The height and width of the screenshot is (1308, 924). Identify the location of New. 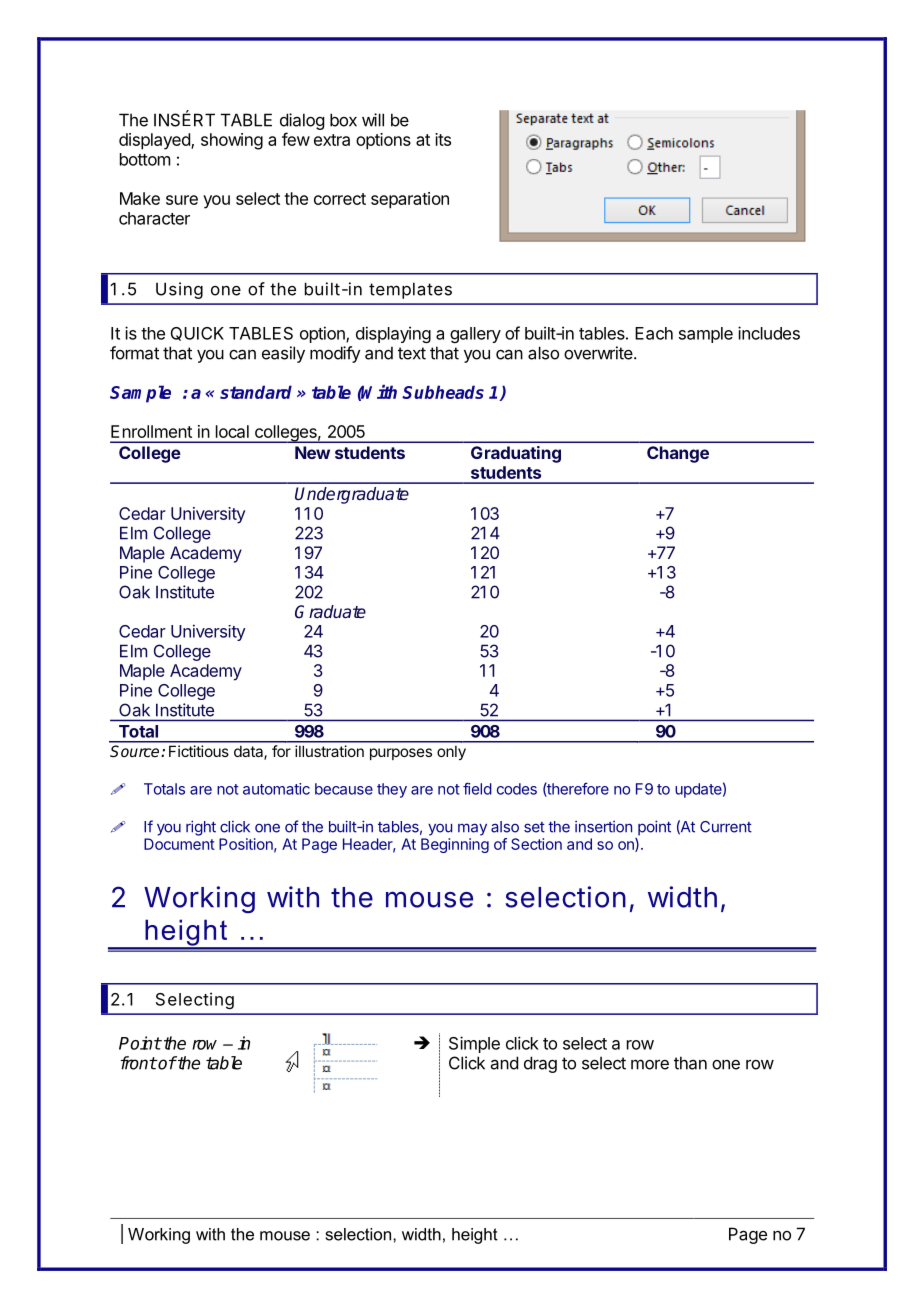
(312, 452).
